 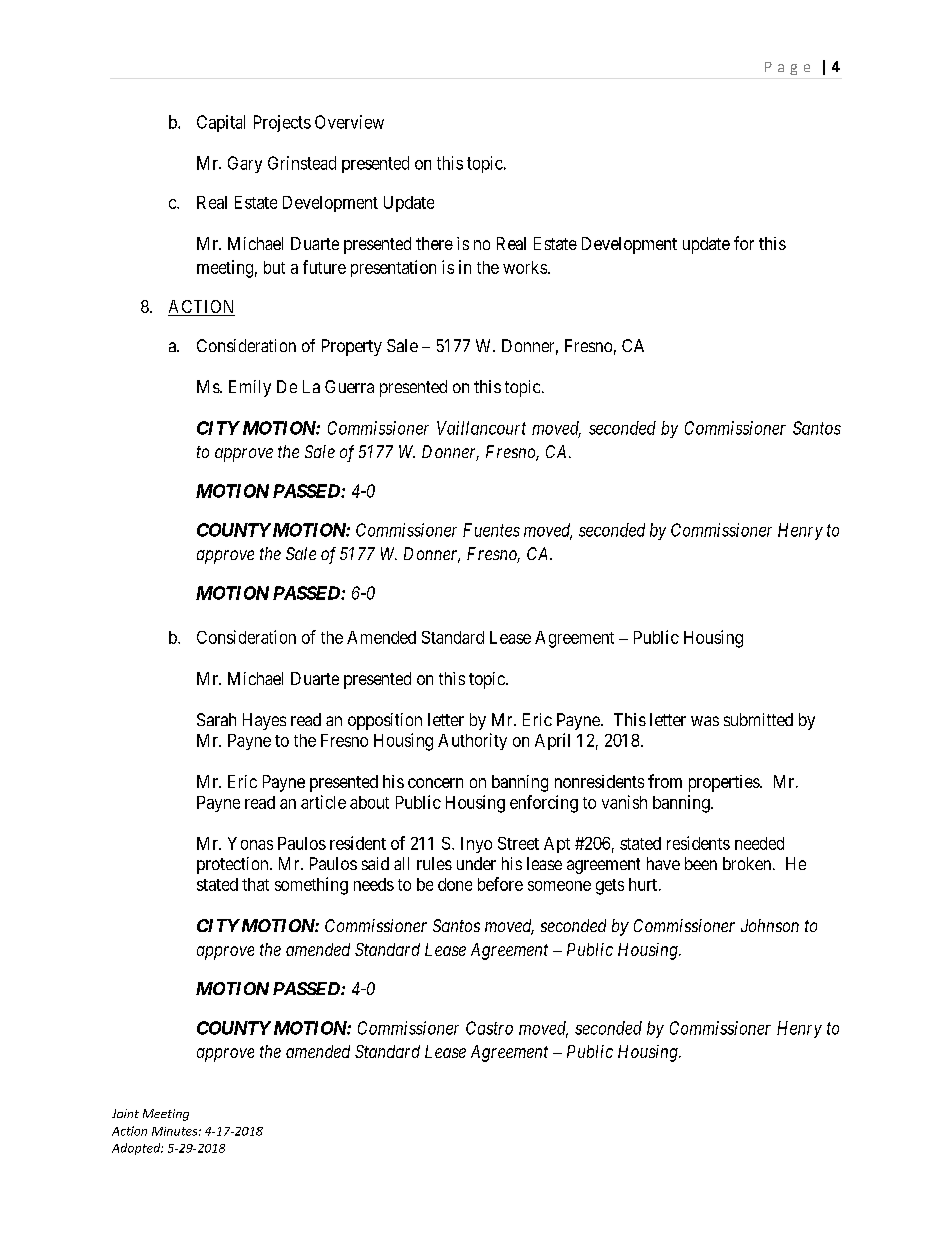 What do you see at coordinates (491, 530) in the image?
I see `Fuentes` at bounding box center [491, 530].
